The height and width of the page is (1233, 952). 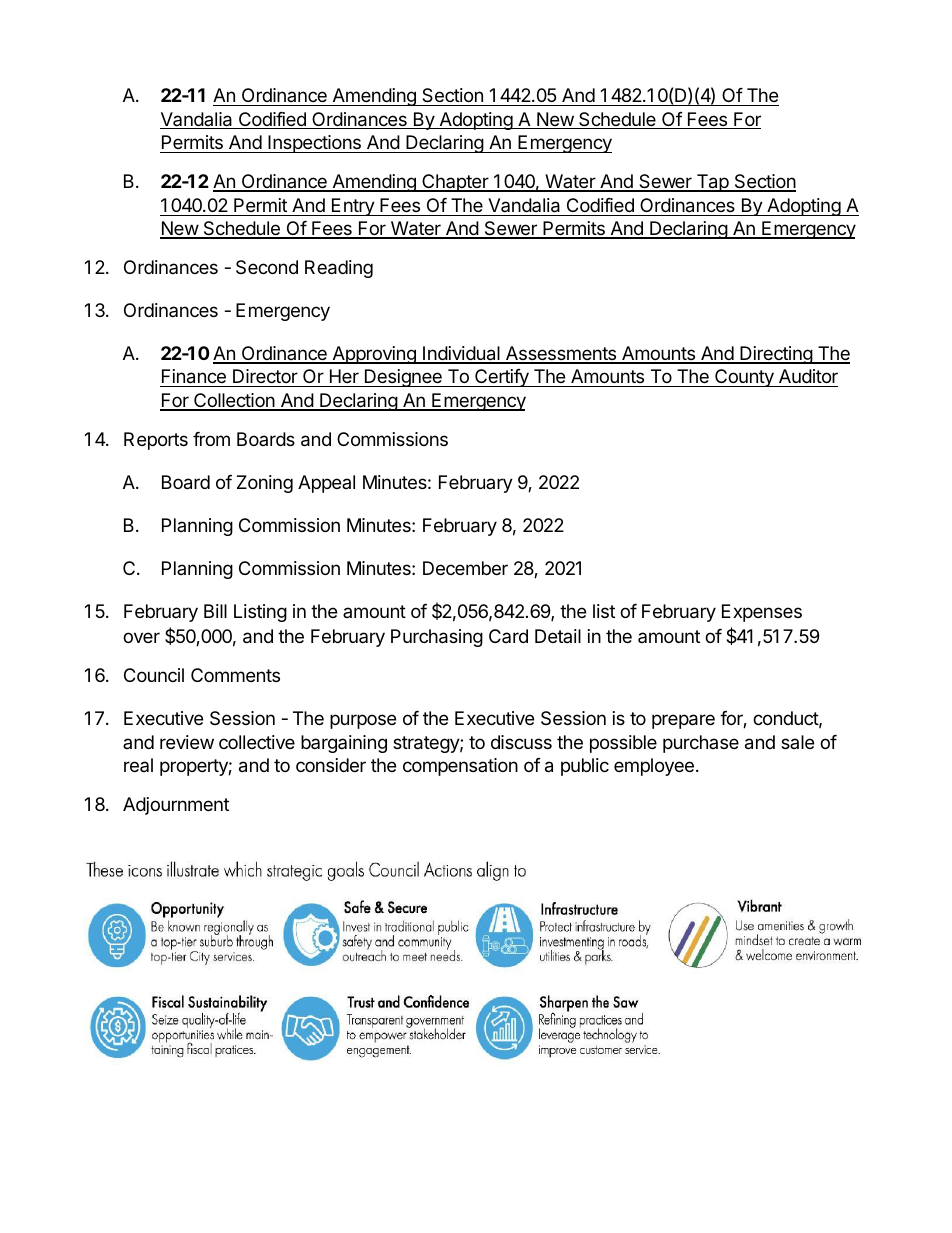 I want to click on Certify, so click(x=502, y=378).
